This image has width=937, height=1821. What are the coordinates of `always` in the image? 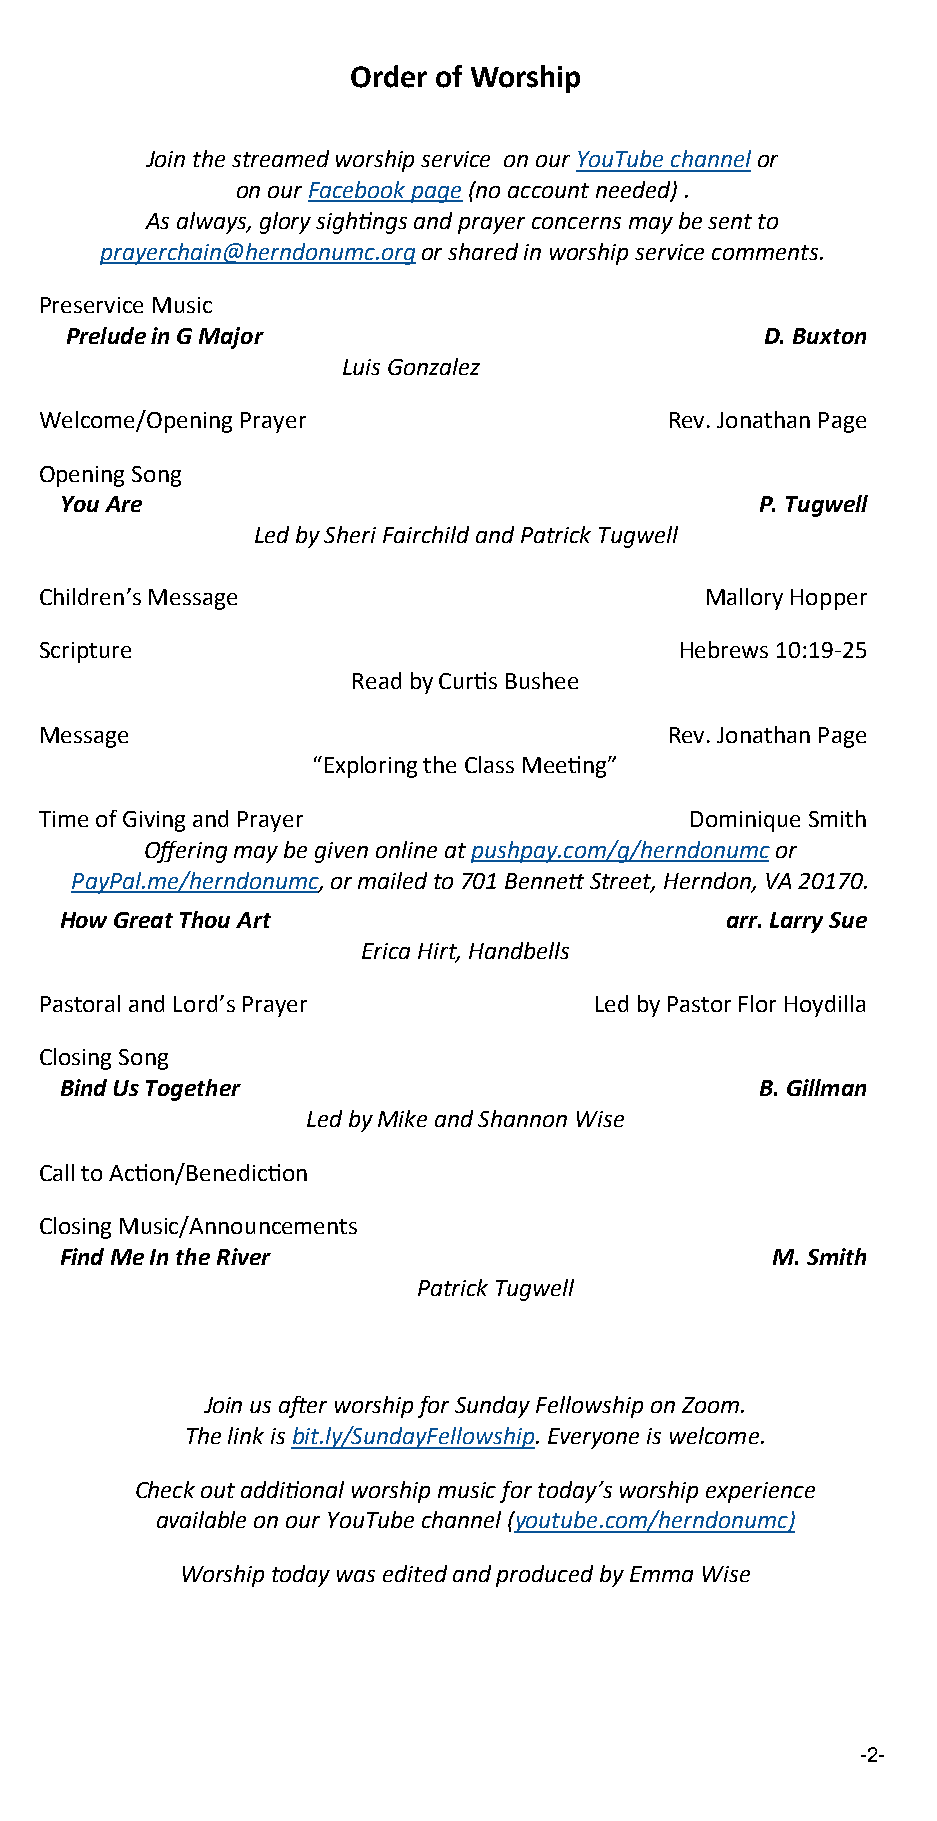 It's located at (213, 223).
